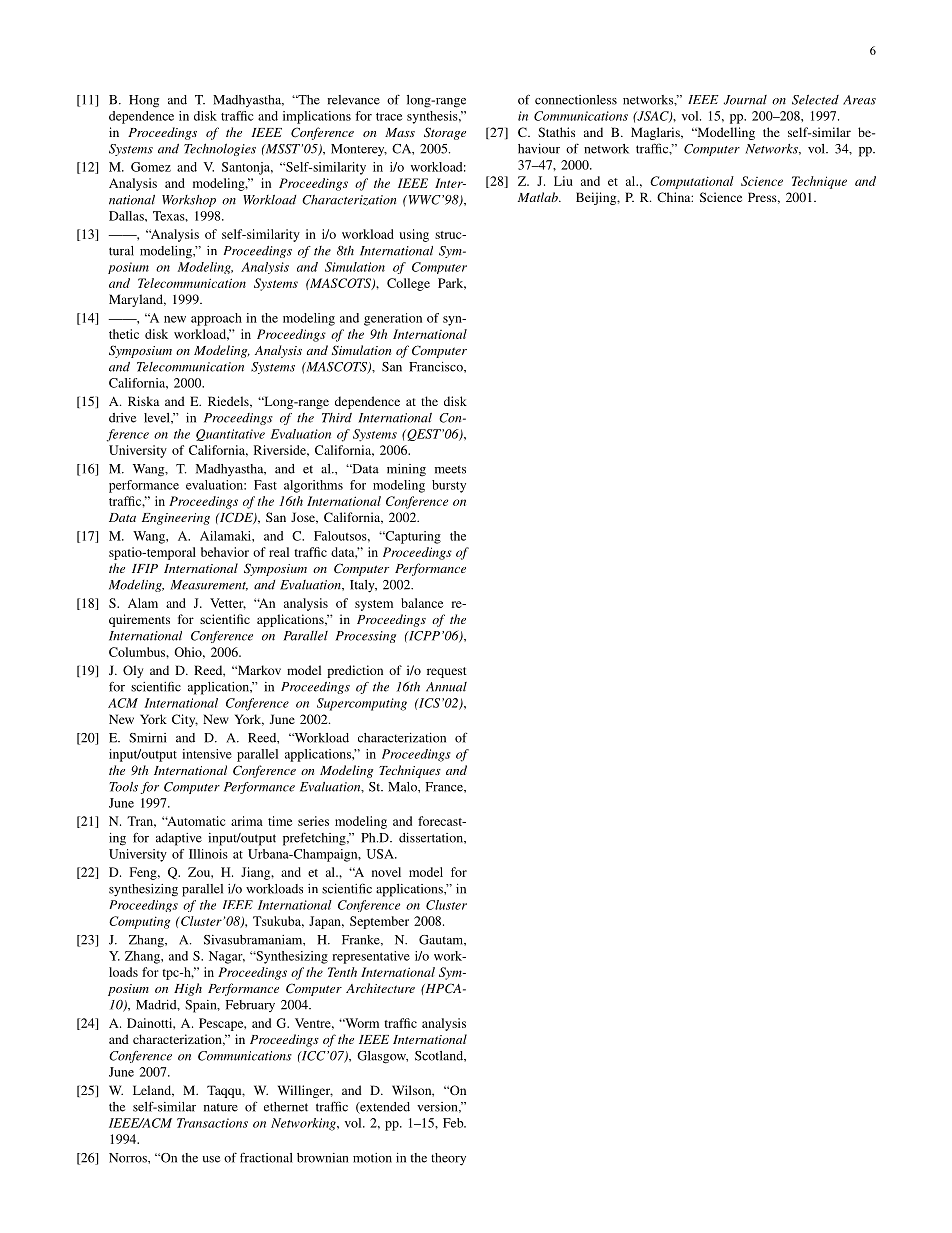 Image resolution: width=952 pixels, height=1233 pixels. What do you see at coordinates (445, 133) in the document?
I see `Storage` at bounding box center [445, 133].
